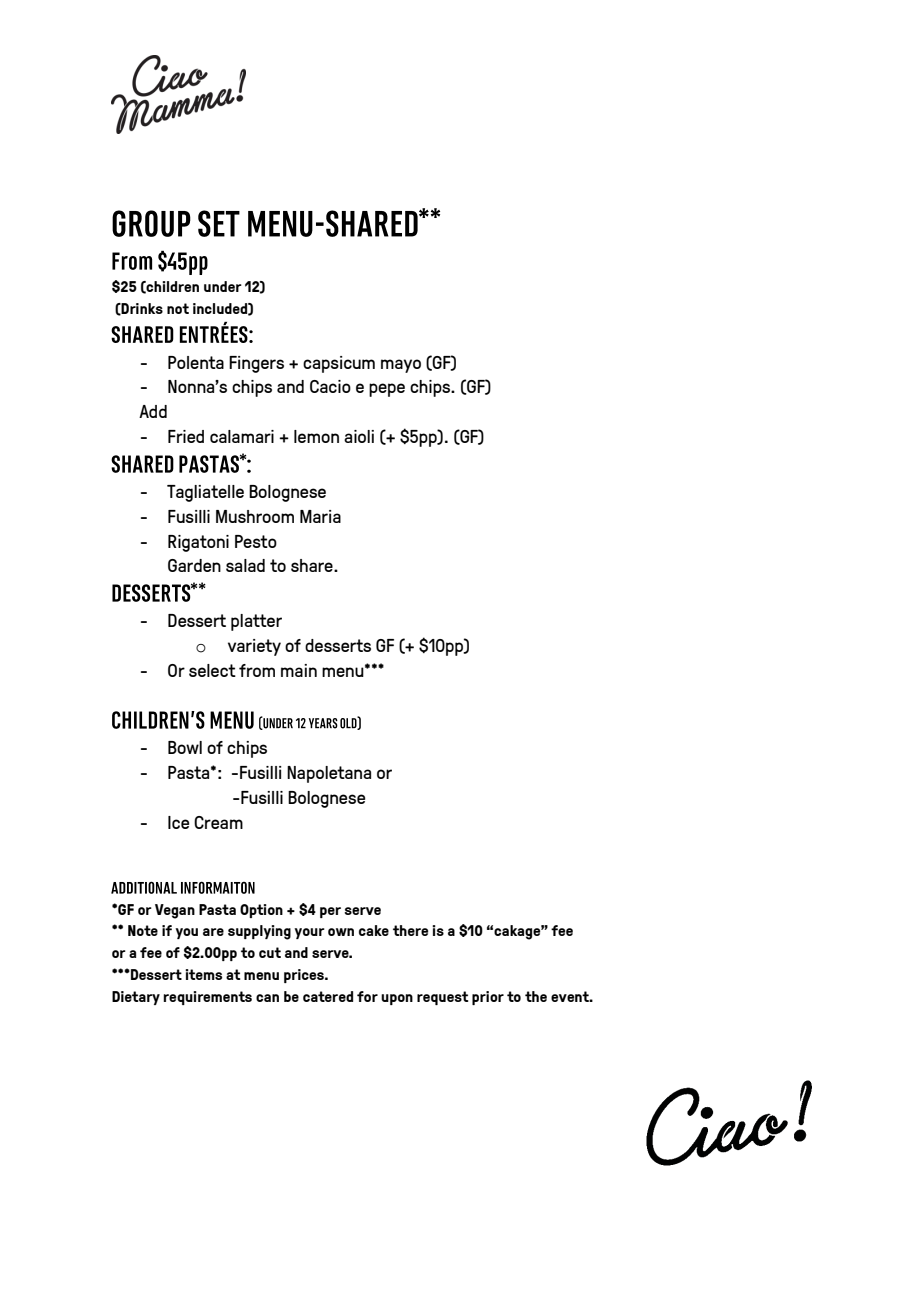 The height and width of the image is (1308, 924). What do you see at coordinates (339, 364) in the image?
I see `capsicum` at bounding box center [339, 364].
